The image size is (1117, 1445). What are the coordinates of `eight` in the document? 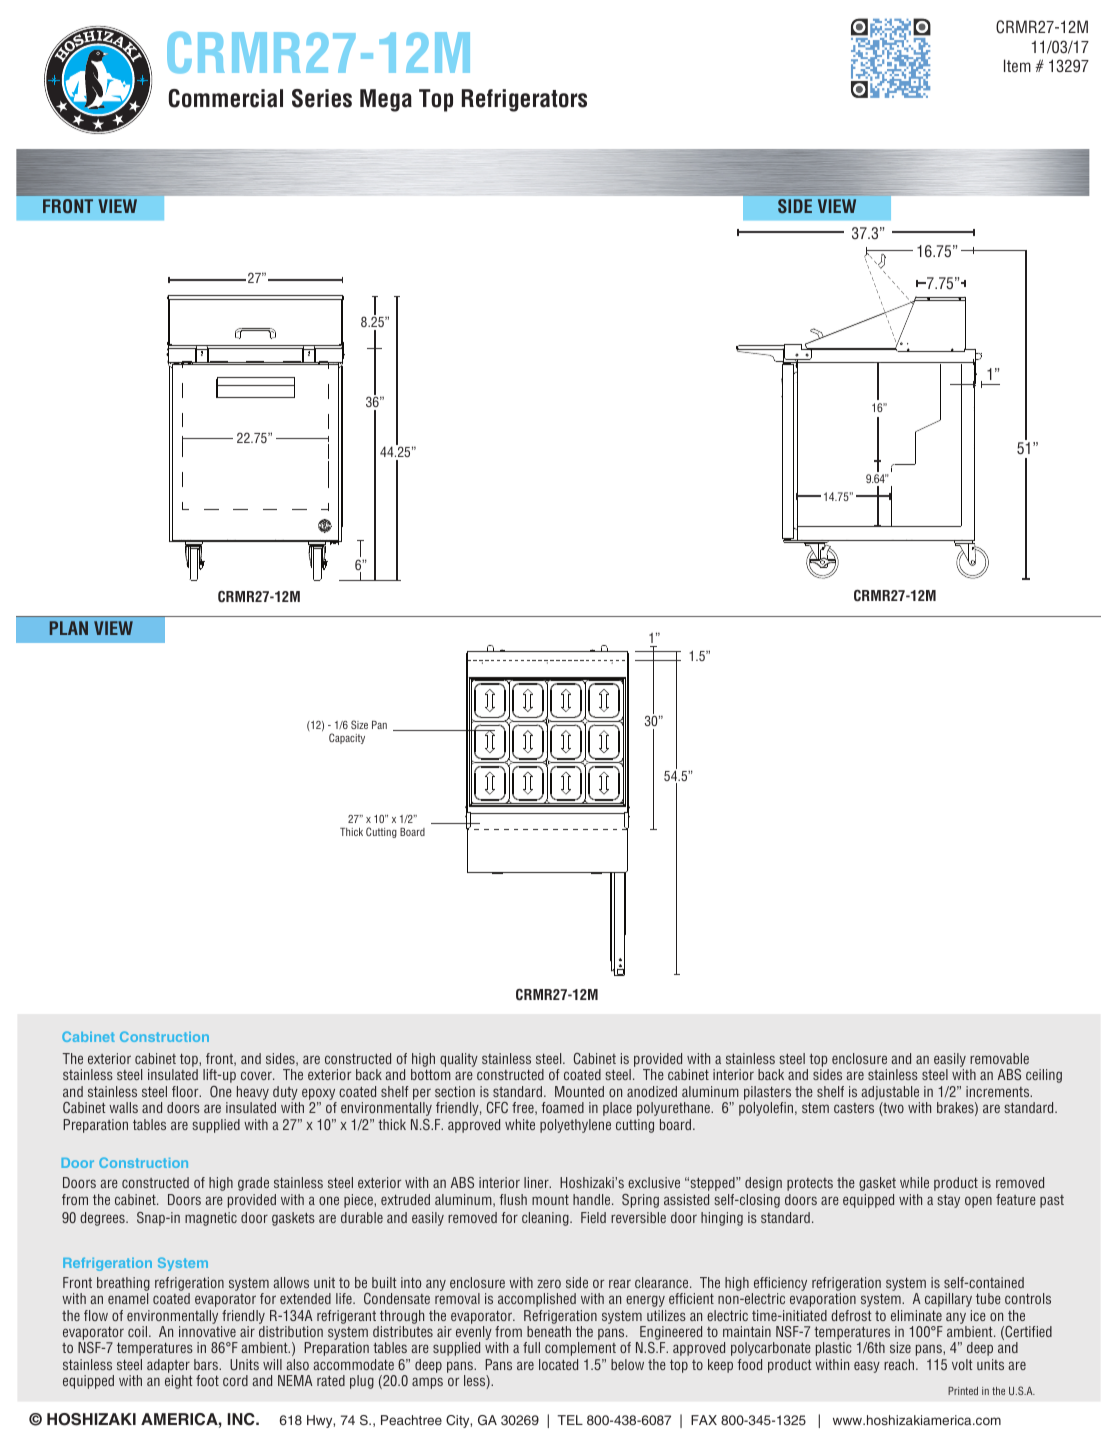 It's located at (179, 1382).
